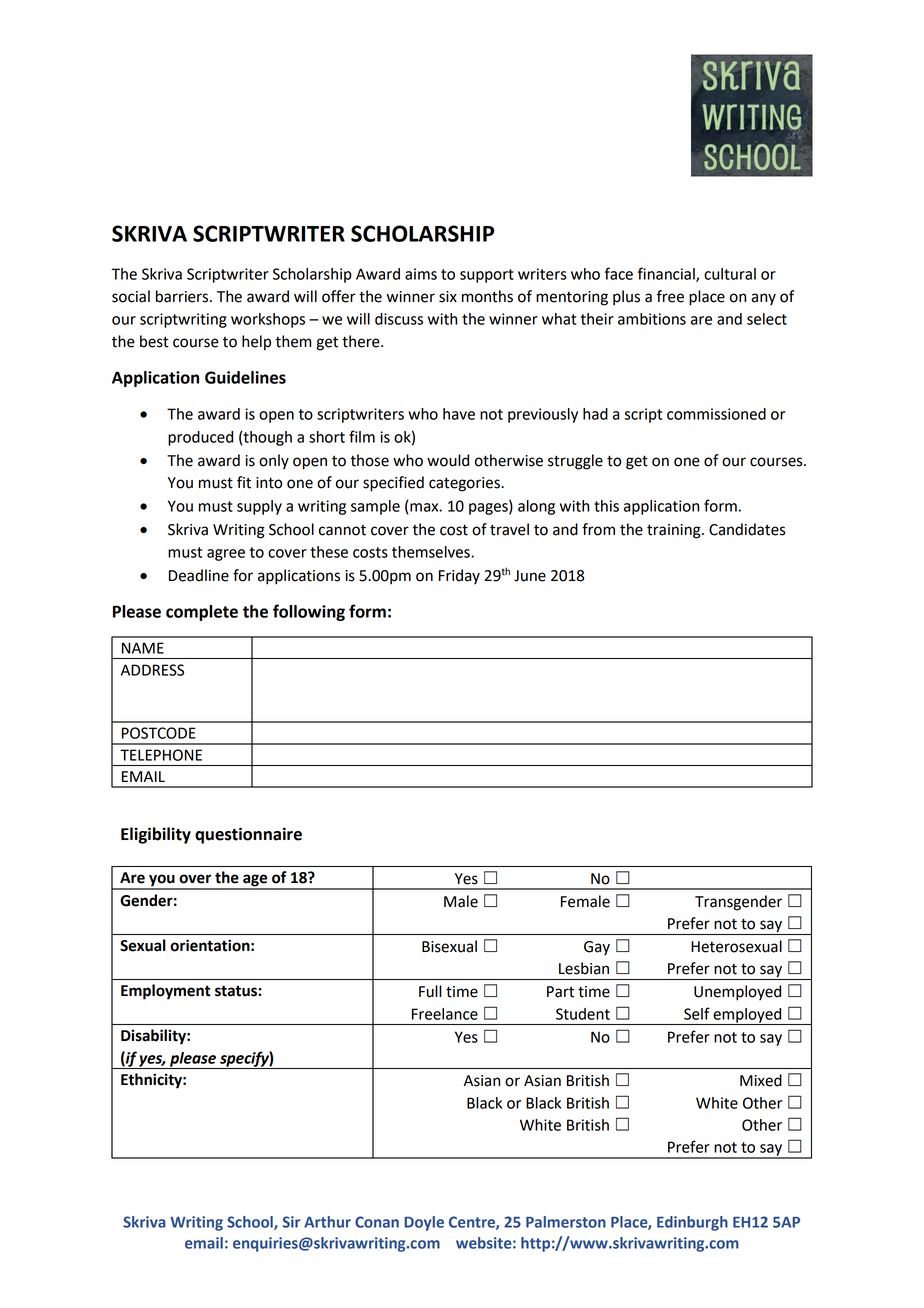  Describe the element at coordinates (183, 296) in the screenshot. I see `barriers` at that location.
